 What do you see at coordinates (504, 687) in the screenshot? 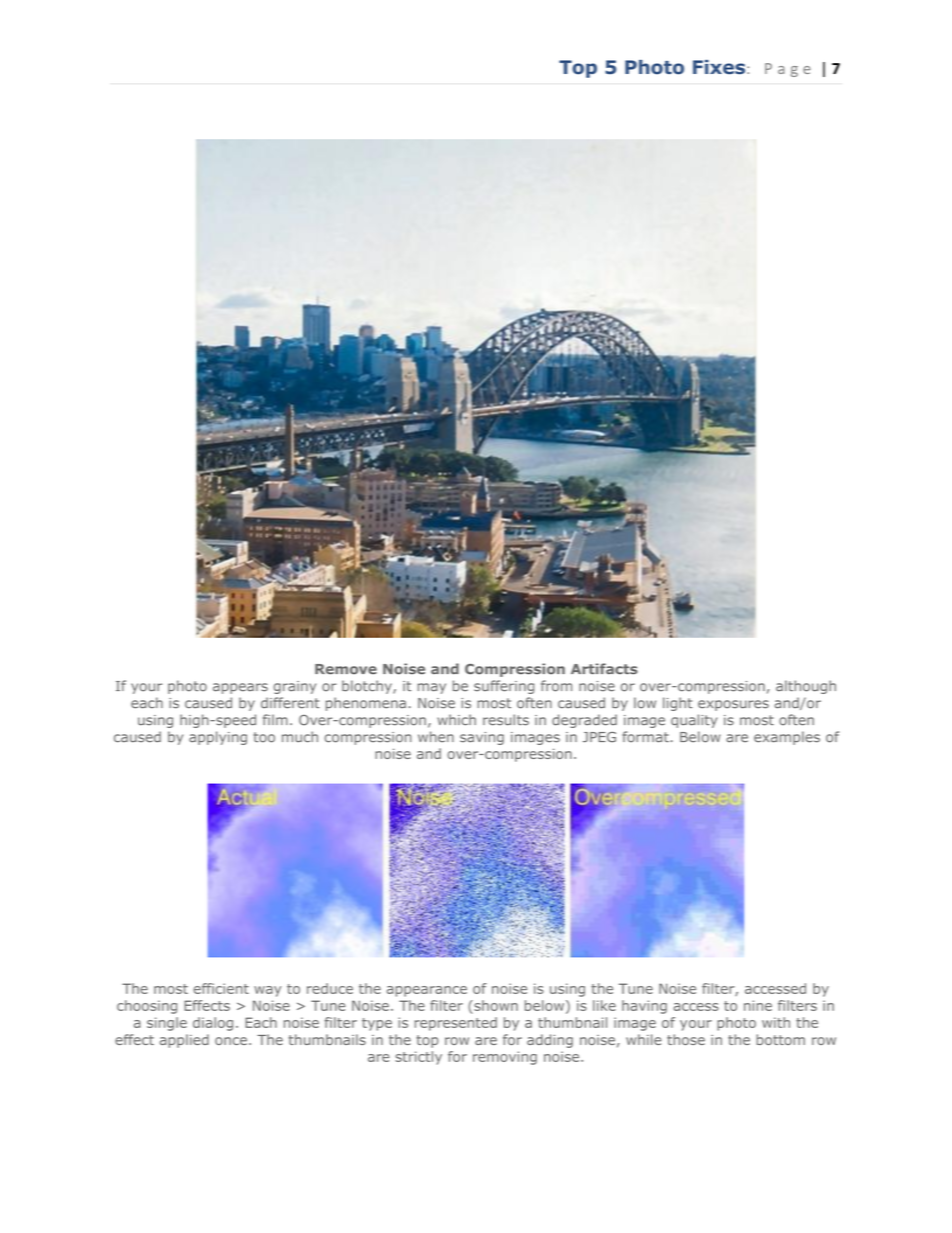
I see `suffering` at bounding box center [504, 687].
